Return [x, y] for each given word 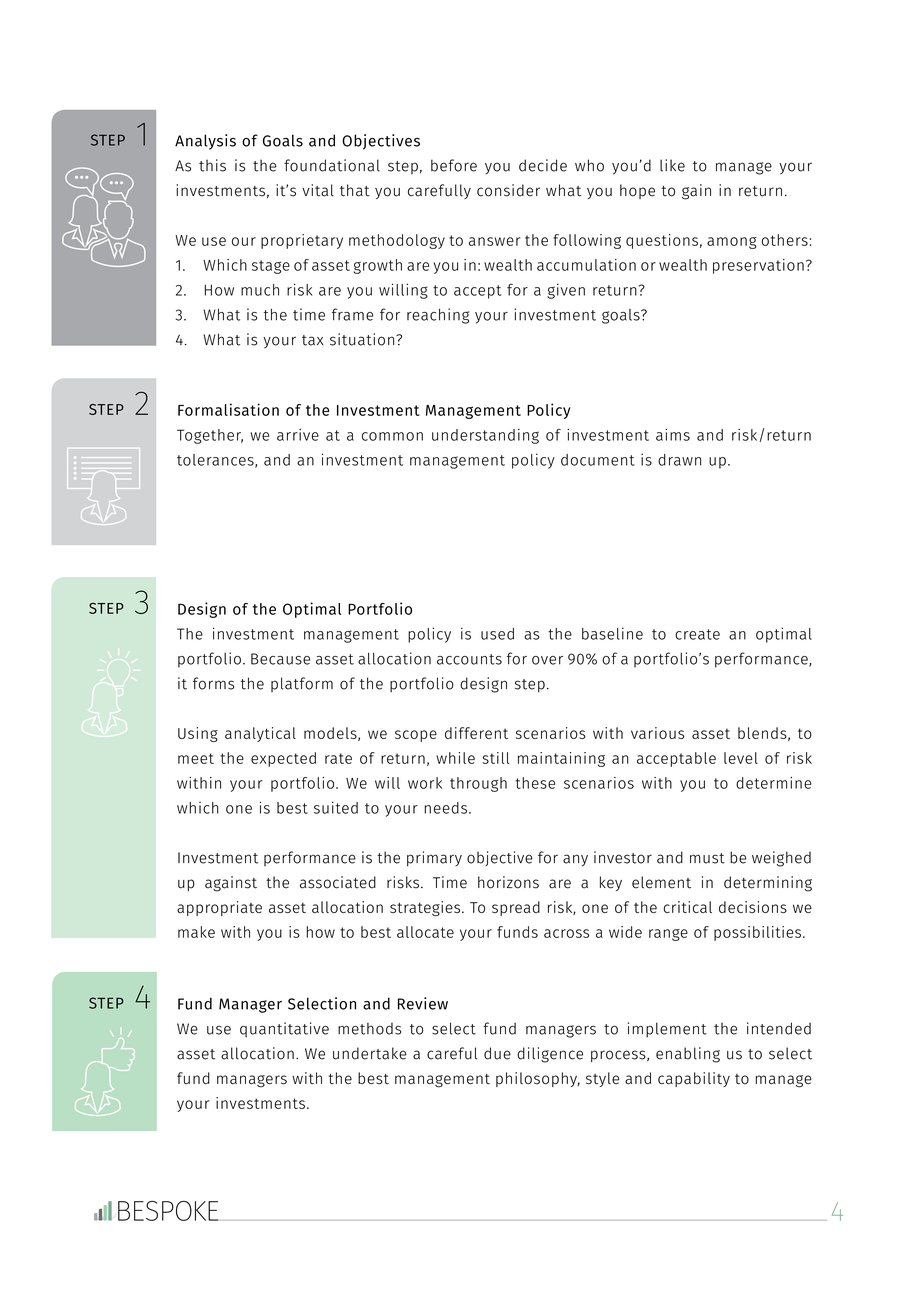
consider [508, 190]
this [212, 165]
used [497, 634]
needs [445, 808]
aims [673, 435]
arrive [298, 435]
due [497, 1053]
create [697, 634]
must [707, 858]
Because [280, 659]
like [672, 165]
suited [336, 807]
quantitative [284, 1030]
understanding [485, 436]
